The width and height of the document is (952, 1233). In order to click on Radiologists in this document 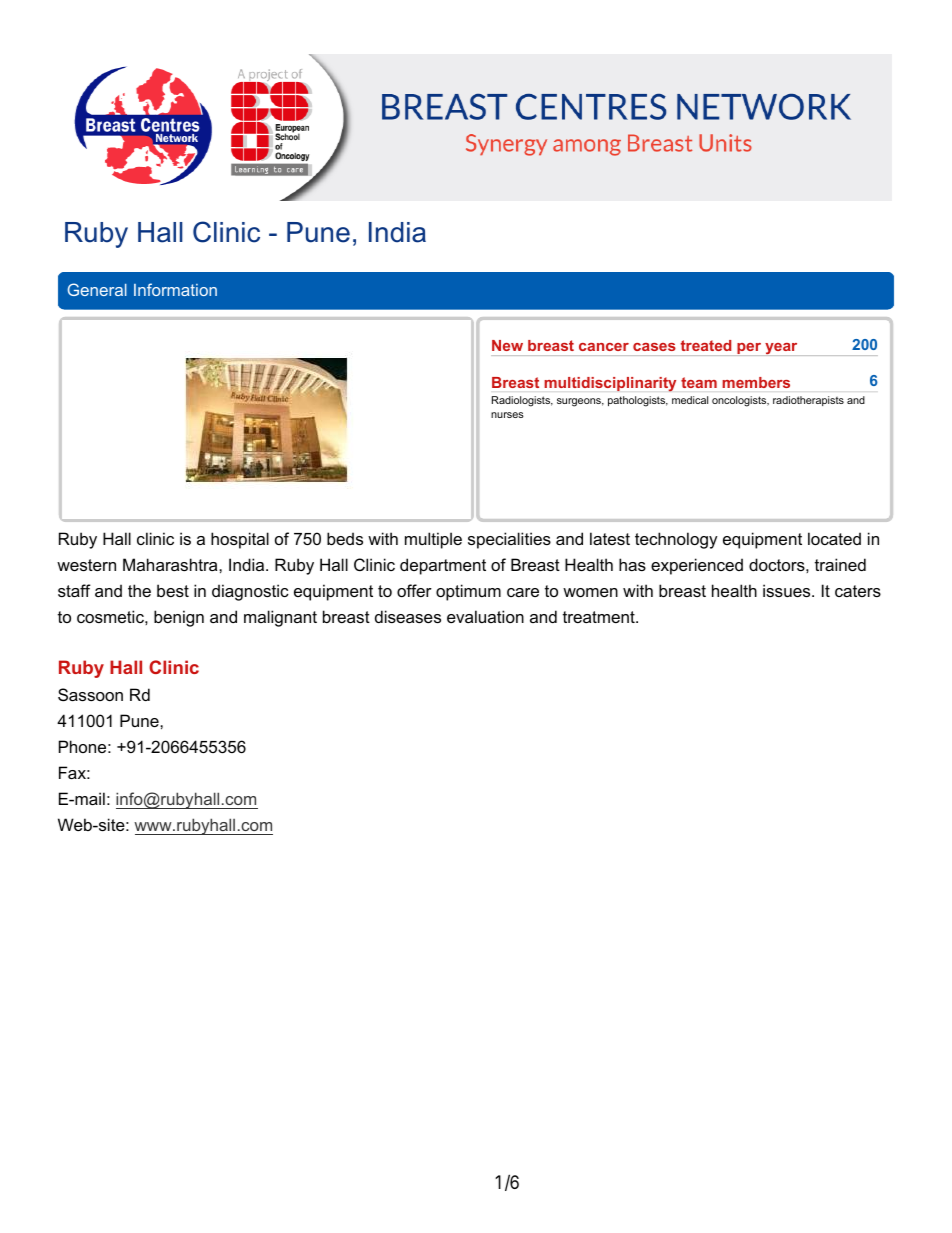, I will do `click(522, 401)`.
